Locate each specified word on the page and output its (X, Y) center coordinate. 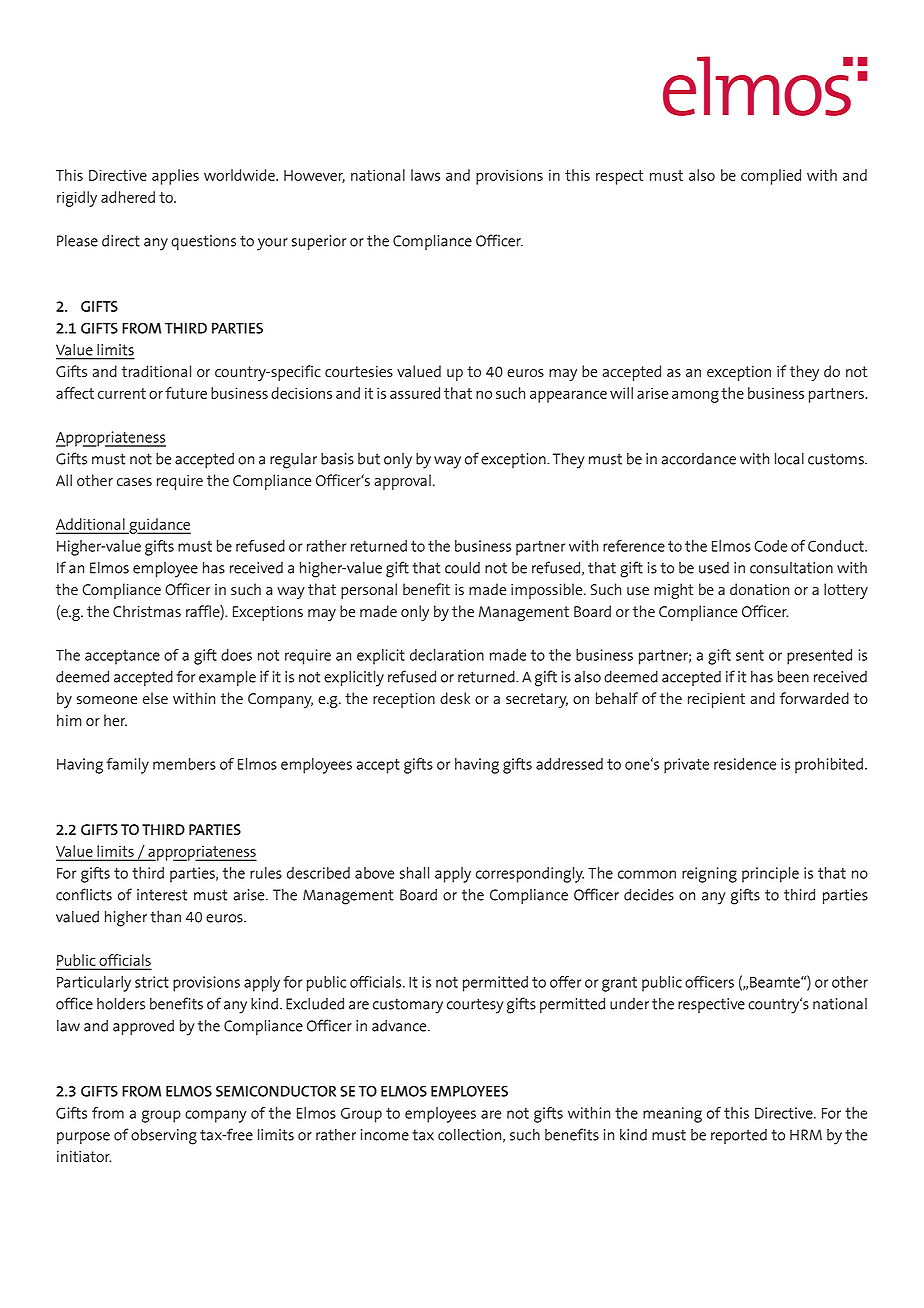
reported (739, 1136)
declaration (447, 655)
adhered (128, 197)
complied (771, 177)
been (793, 677)
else (155, 698)
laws (425, 175)
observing (164, 1137)
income (385, 1135)
